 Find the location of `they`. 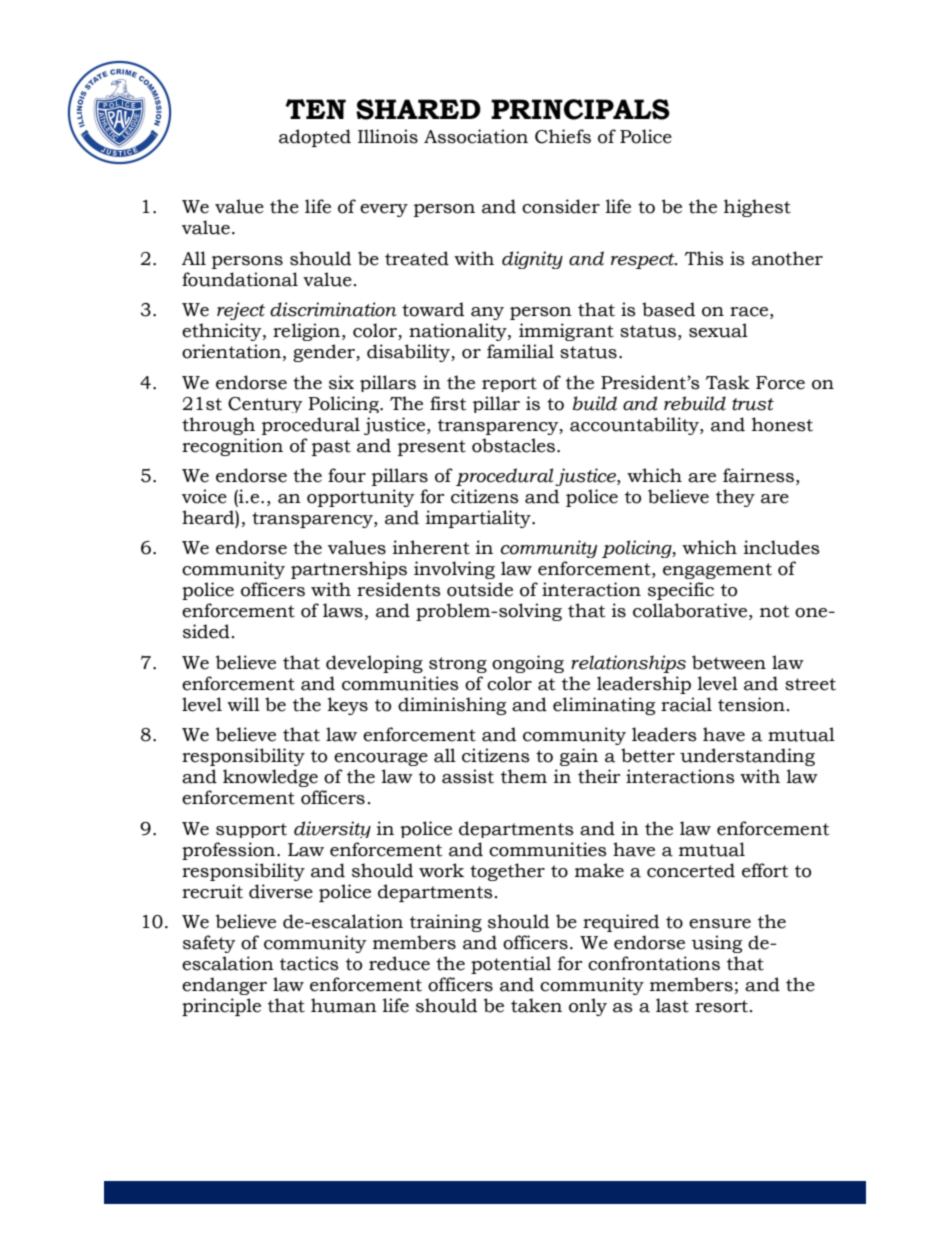

they is located at coordinates (735, 498).
